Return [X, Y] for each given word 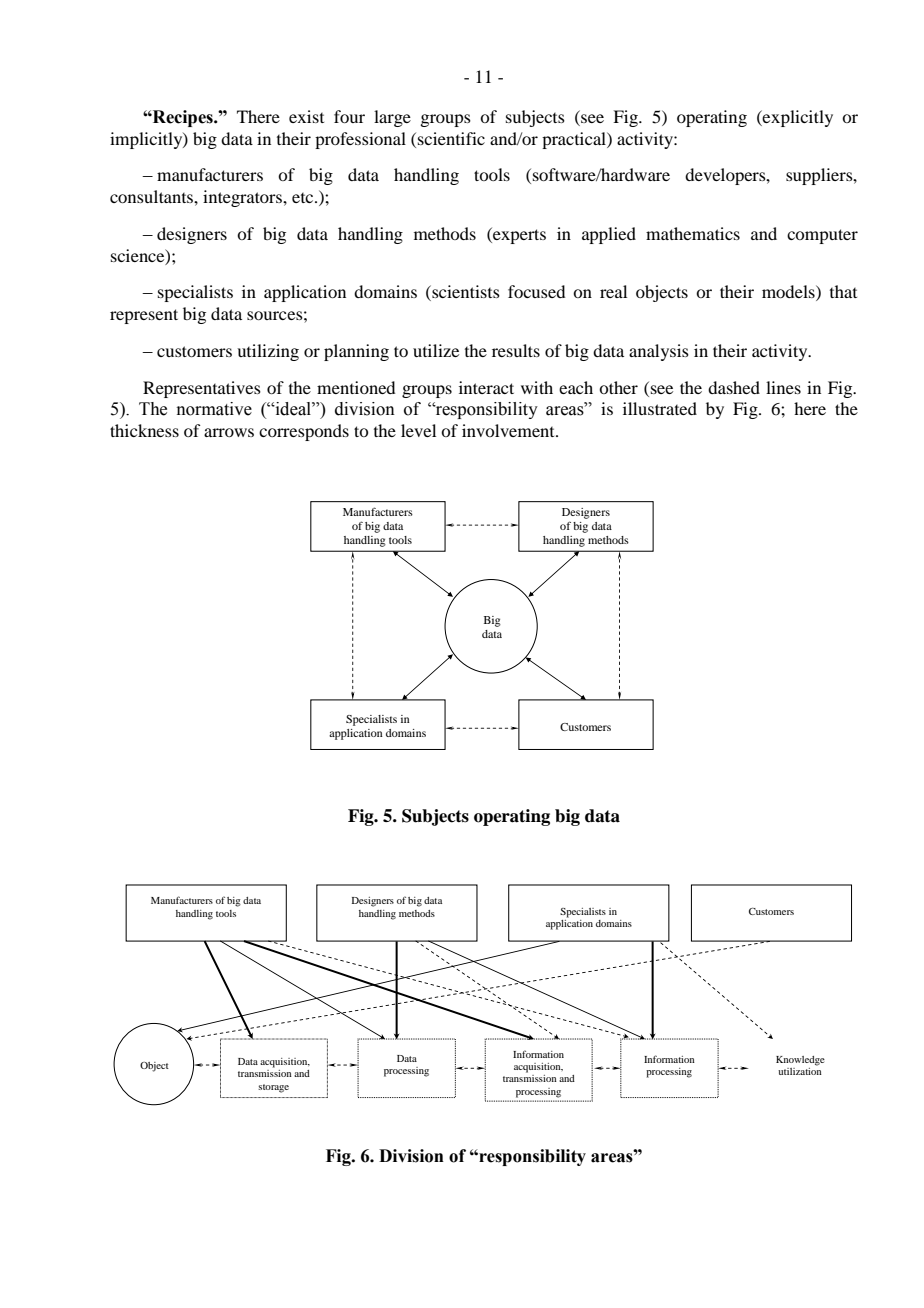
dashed [734, 387]
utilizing [268, 352]
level [418, 430]
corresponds [304, 432]
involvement [509, 430]
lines [783, 387]
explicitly [797, 118]
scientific [451, 138]
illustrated [660, 408]
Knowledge [800, 1061]
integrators [243, 198]
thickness [144, 430]
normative [214, 409]
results [516, 350]
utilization [800, 1071]
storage [273, 1088]
